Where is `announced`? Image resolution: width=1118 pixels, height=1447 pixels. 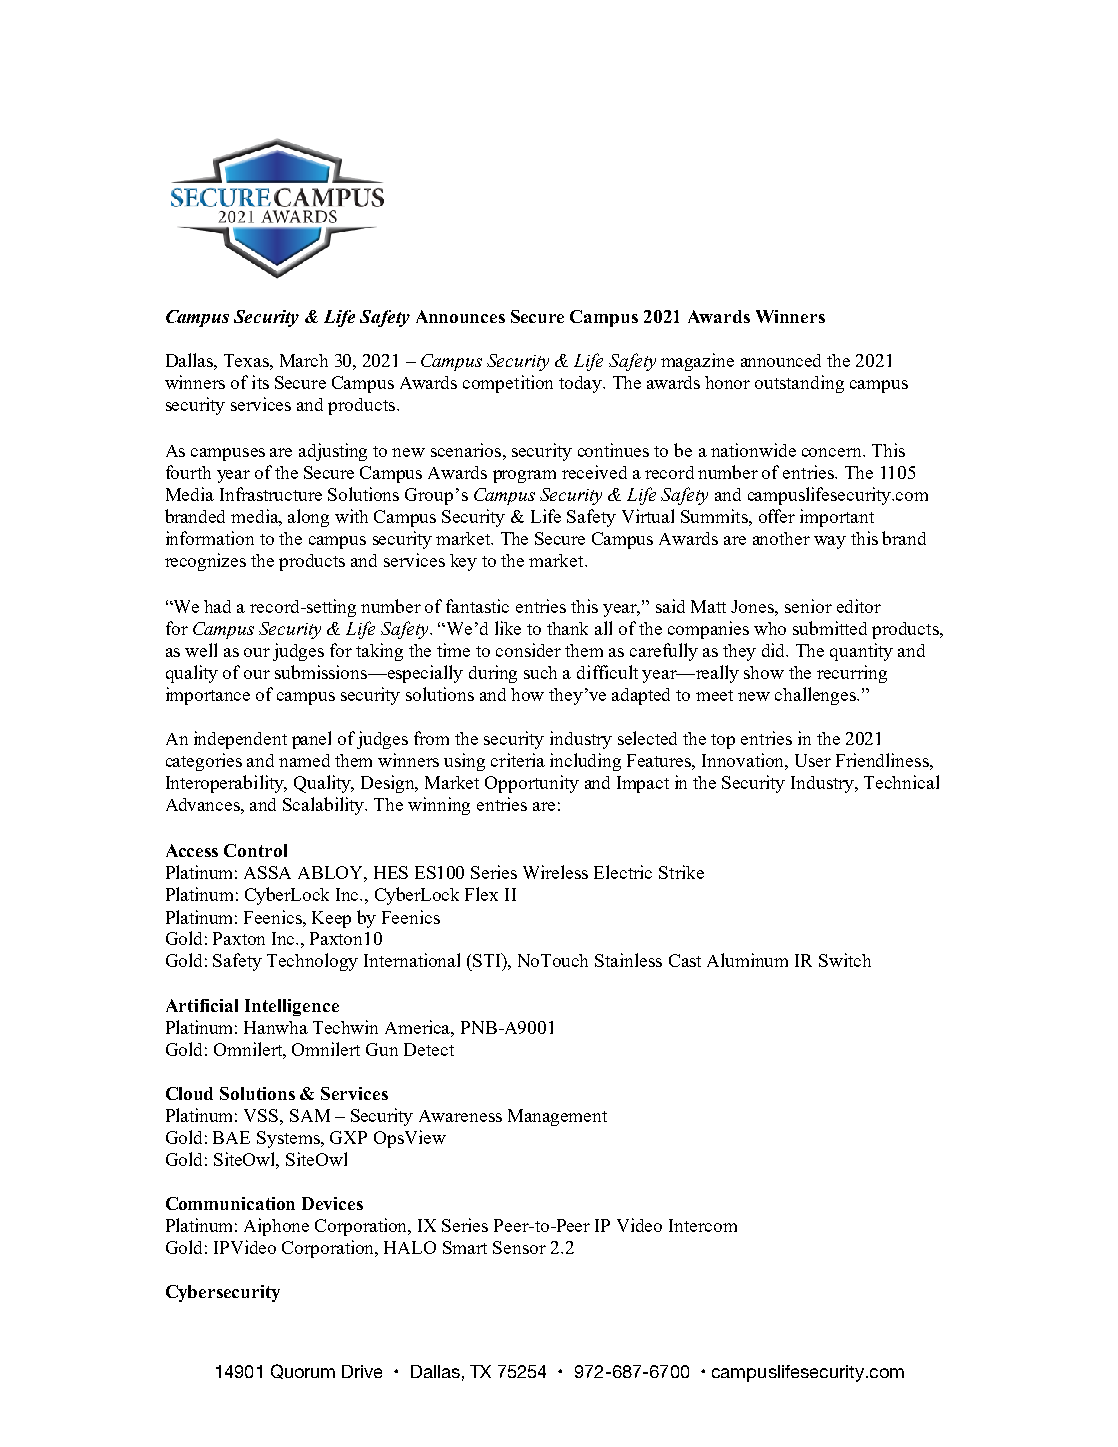
announced is located at coordinates (781, 360).
